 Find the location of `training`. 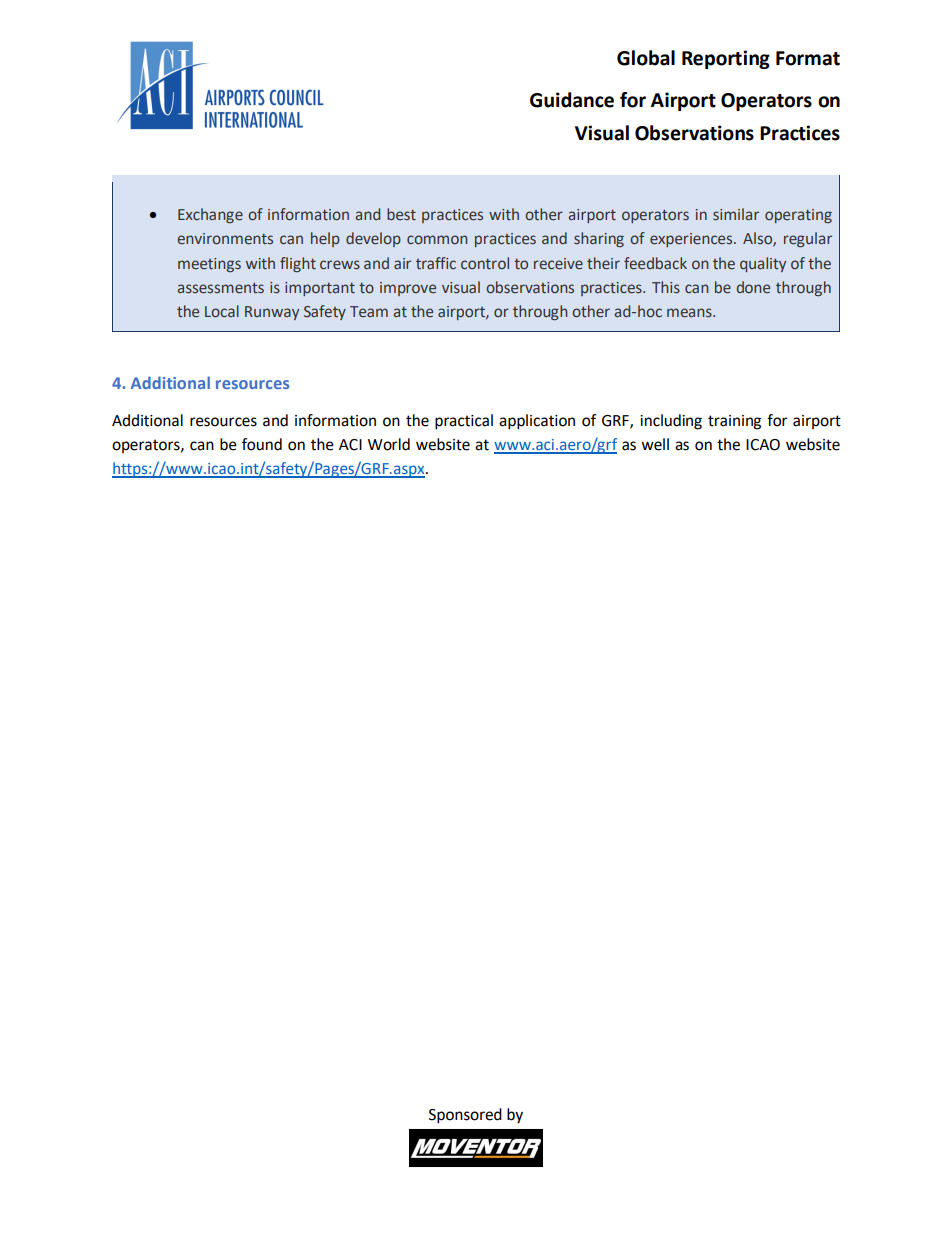

training is located at coordinates (734, 422).
